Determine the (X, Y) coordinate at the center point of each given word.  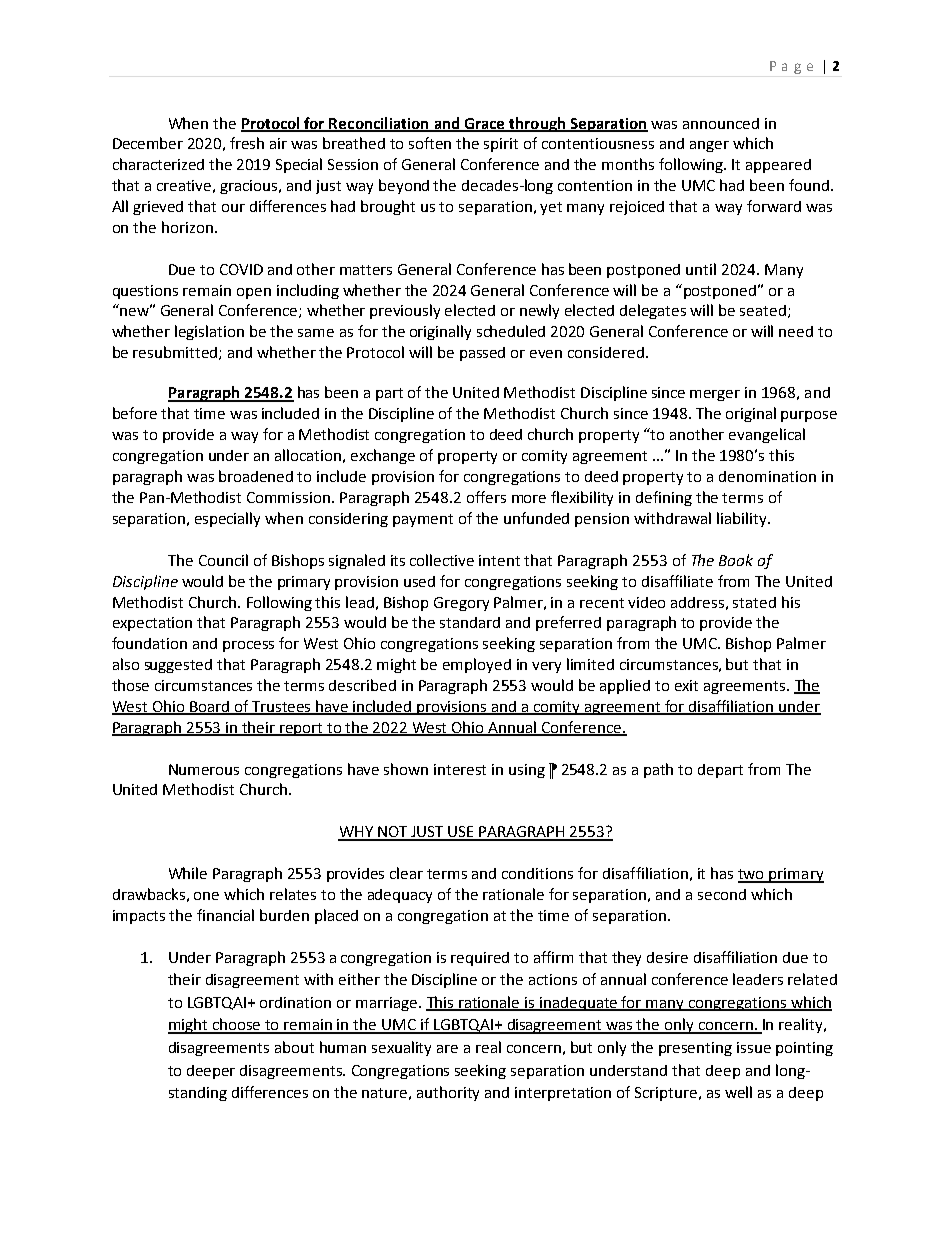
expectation (152, 624)
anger (709, 146)
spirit (501, 145)
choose (237, 1025)
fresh (247, 143)
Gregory (461, 604)
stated (754, 602)
